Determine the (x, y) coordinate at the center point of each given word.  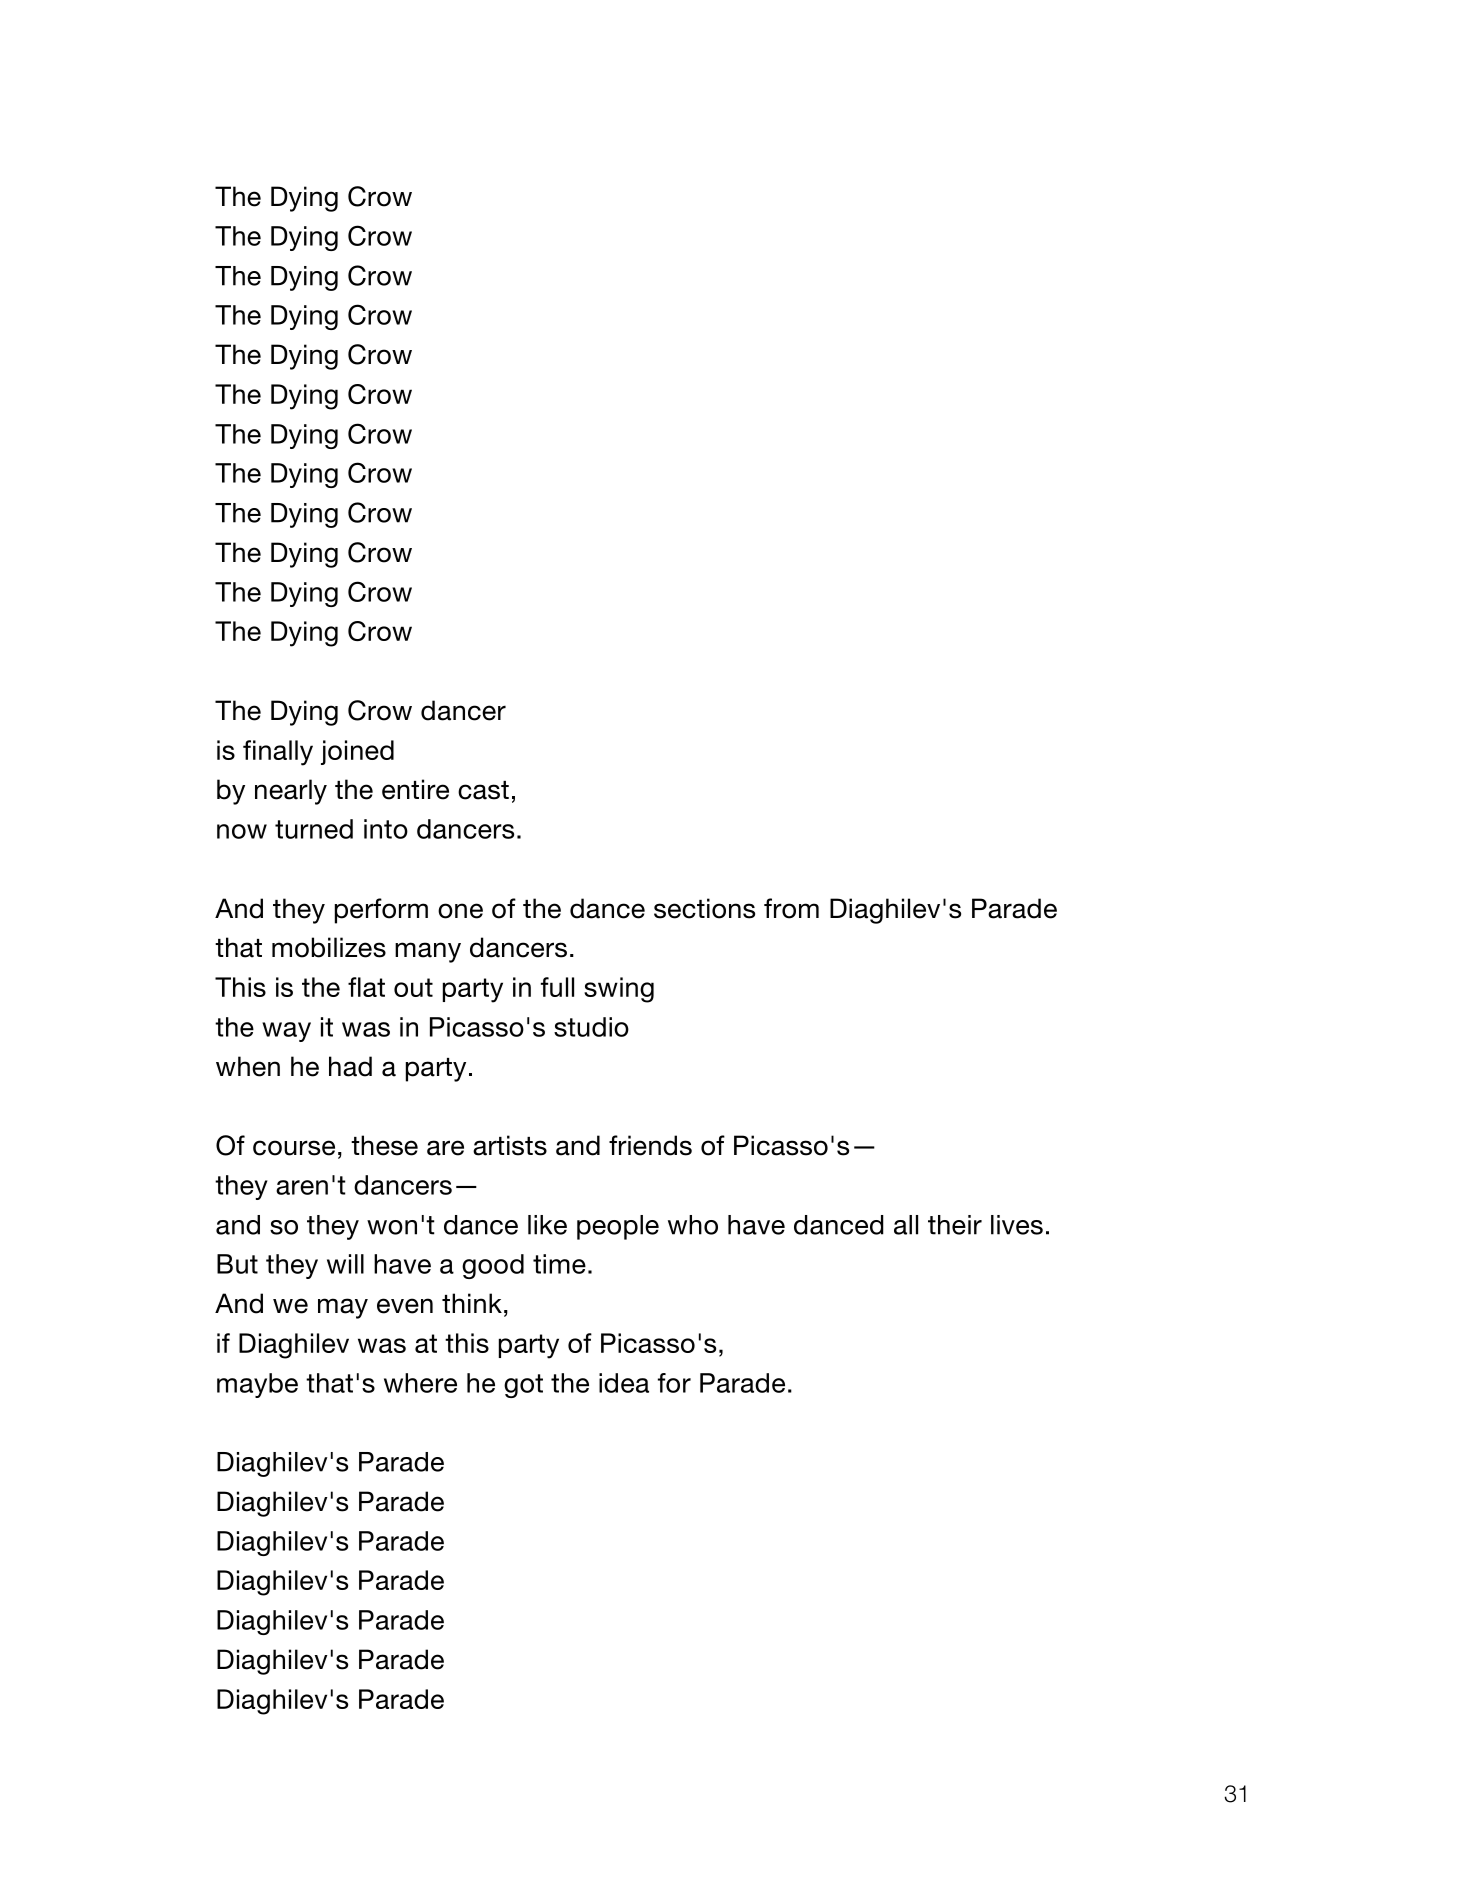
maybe (257, 1385)
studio (591, 1027)
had (350, 1066)
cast (483, 790)
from (791, 908)
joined (357, 752)
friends (650, 1145)
